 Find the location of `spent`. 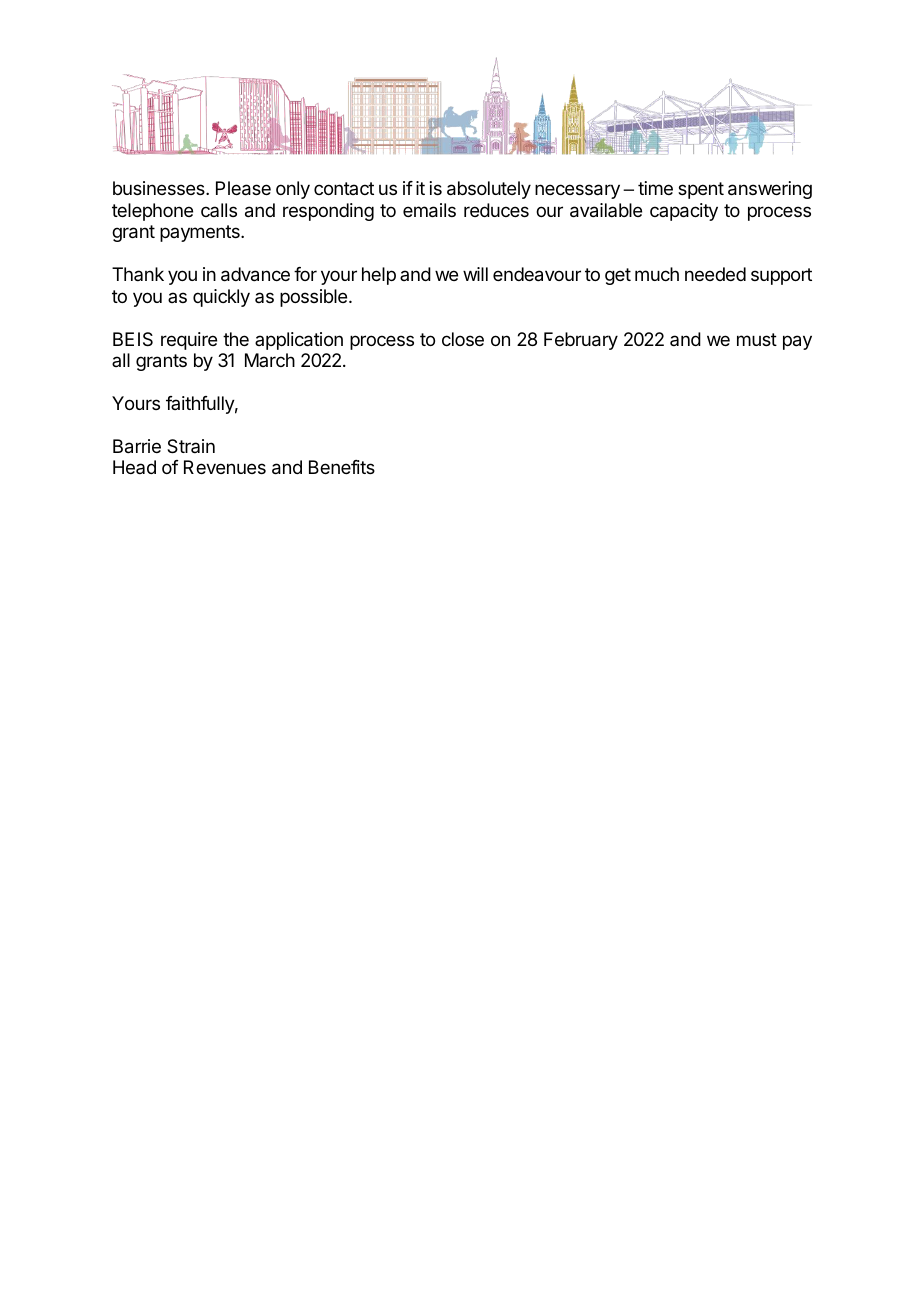

spent is located at coordinates (701, 190).
